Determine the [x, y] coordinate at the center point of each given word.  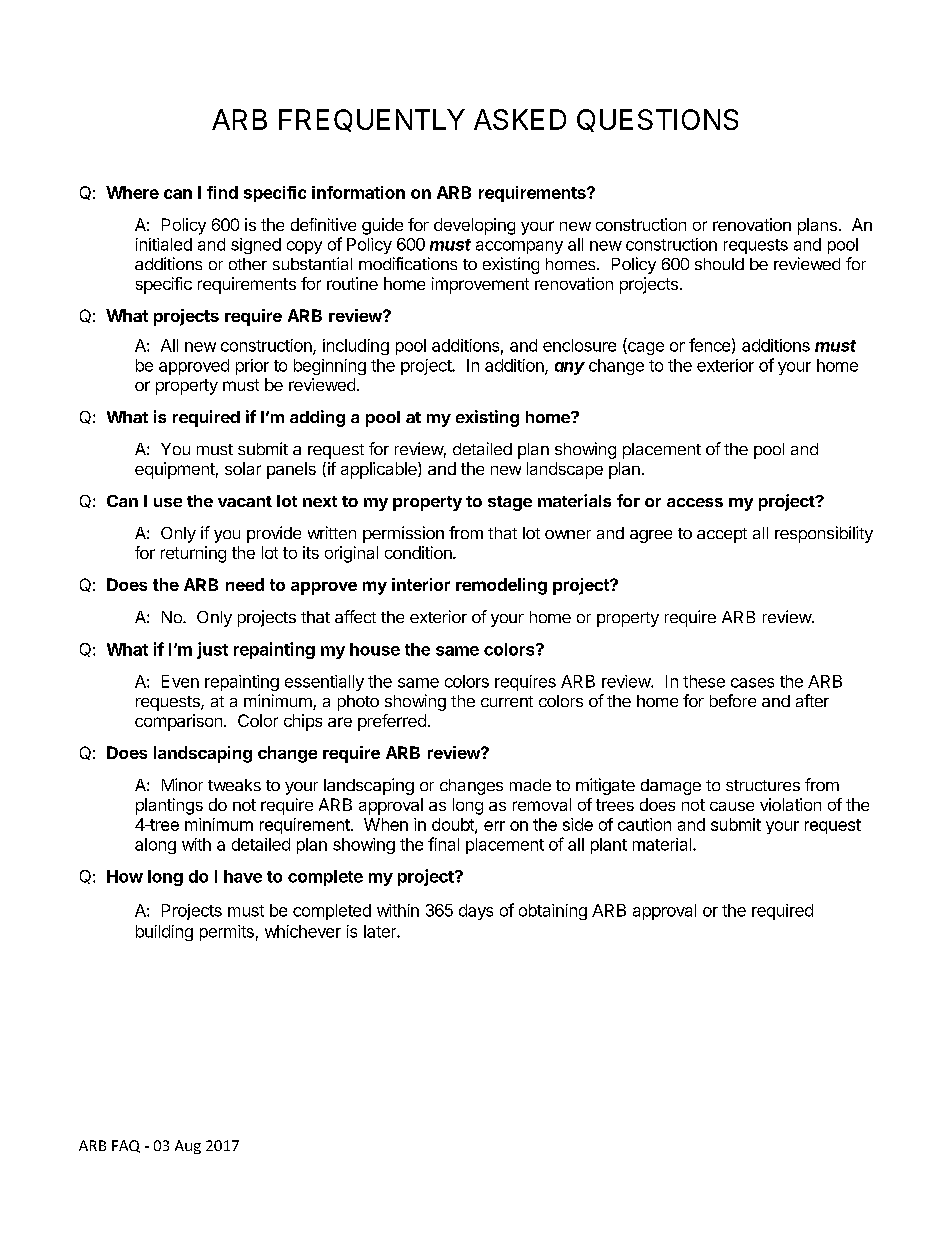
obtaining [553, 912]
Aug [188, 1147]
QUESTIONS [657, 120]
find [222, 192]
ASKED [520, 119]
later [381, 931]
